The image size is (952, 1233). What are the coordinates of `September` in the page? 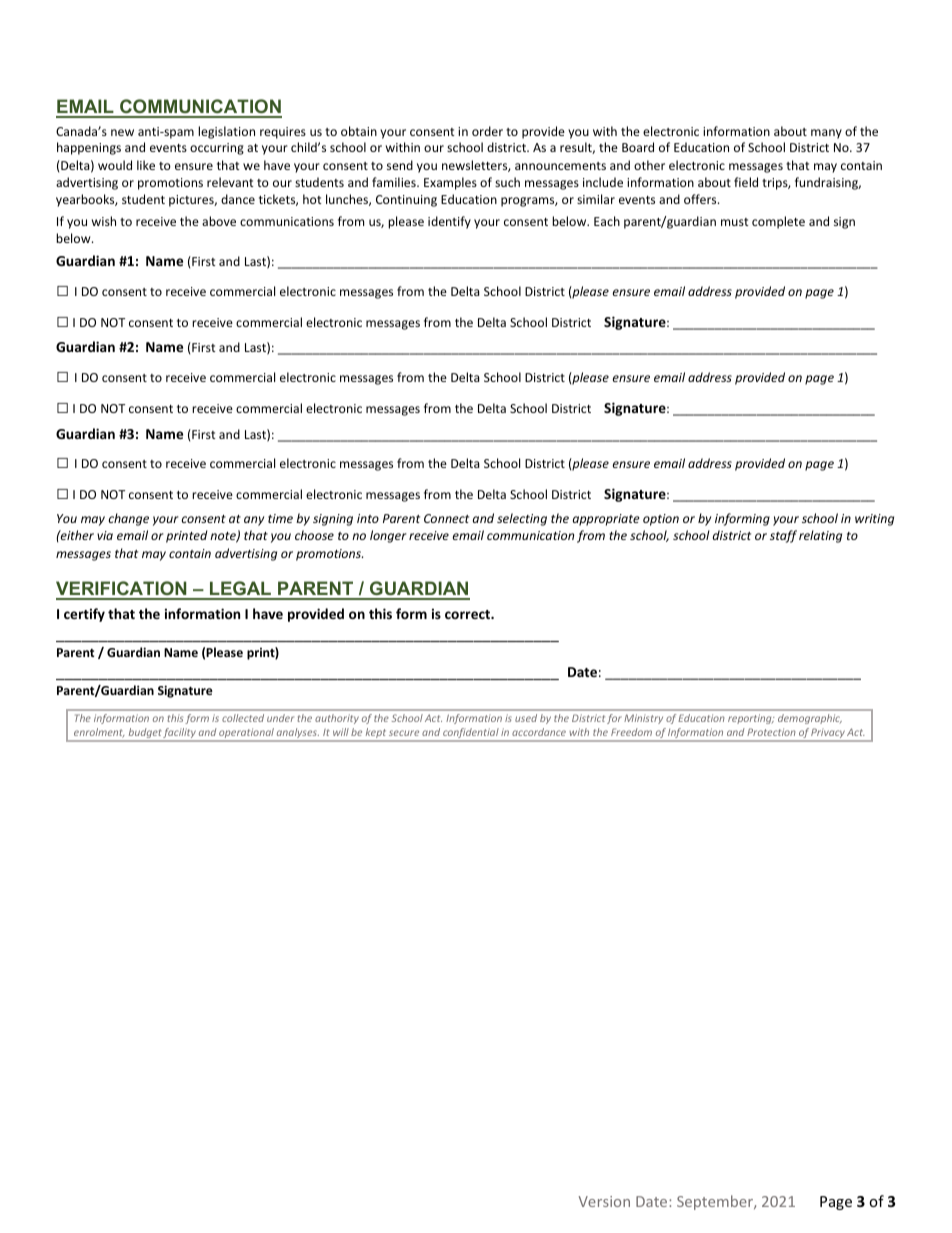 It's located at (716, 1202).
